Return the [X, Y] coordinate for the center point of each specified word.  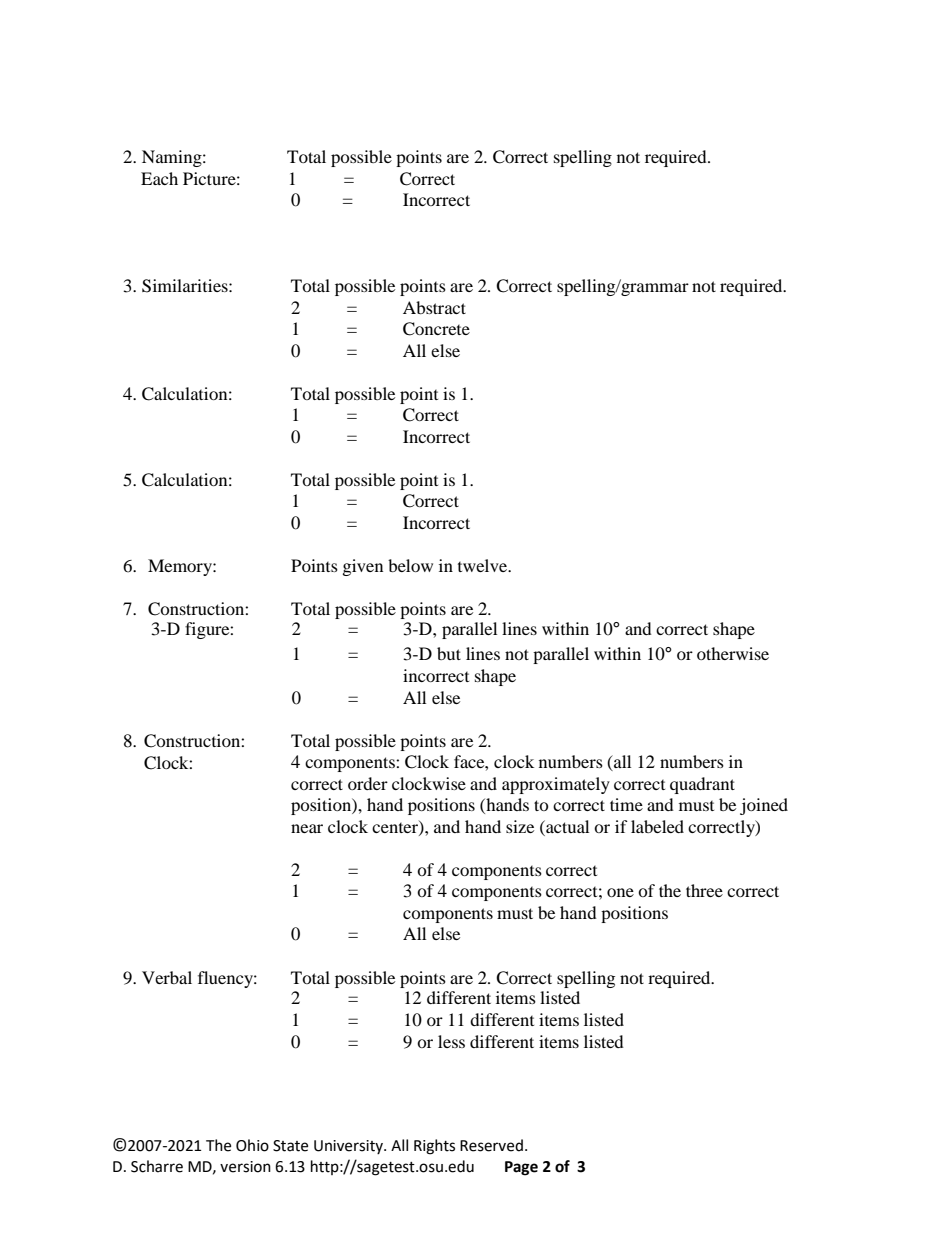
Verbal [167, 977]
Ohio [252, 1145]
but [449, 653]
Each [159, 178]
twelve [484, 565]
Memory [181, 567]
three [704, 890]
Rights [434, 1147]
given [363, 567]
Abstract [434, 307]
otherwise [733, 653]
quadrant [702, 785]
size [520, 826]
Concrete [436, 329]
